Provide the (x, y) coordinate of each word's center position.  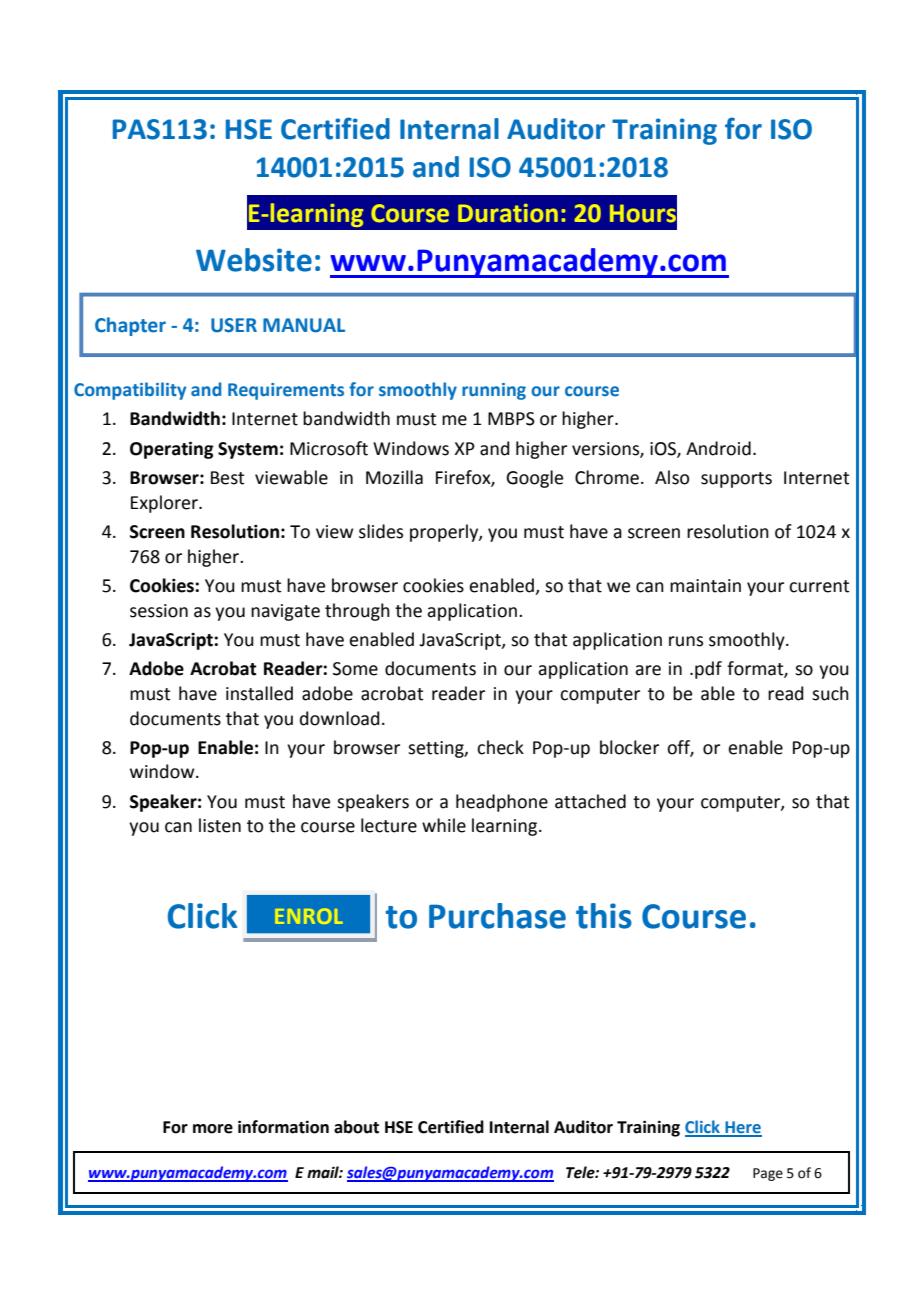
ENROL (309, 916)
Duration (508, 213)
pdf (708, 670)
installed (259, 693)
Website (254, 260)
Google (534, 479)
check (500, 747)
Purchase (497, 916)
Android (718, 448)
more (213, 1129)
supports (736, 480)
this (604, 916)
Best (227, 478)
